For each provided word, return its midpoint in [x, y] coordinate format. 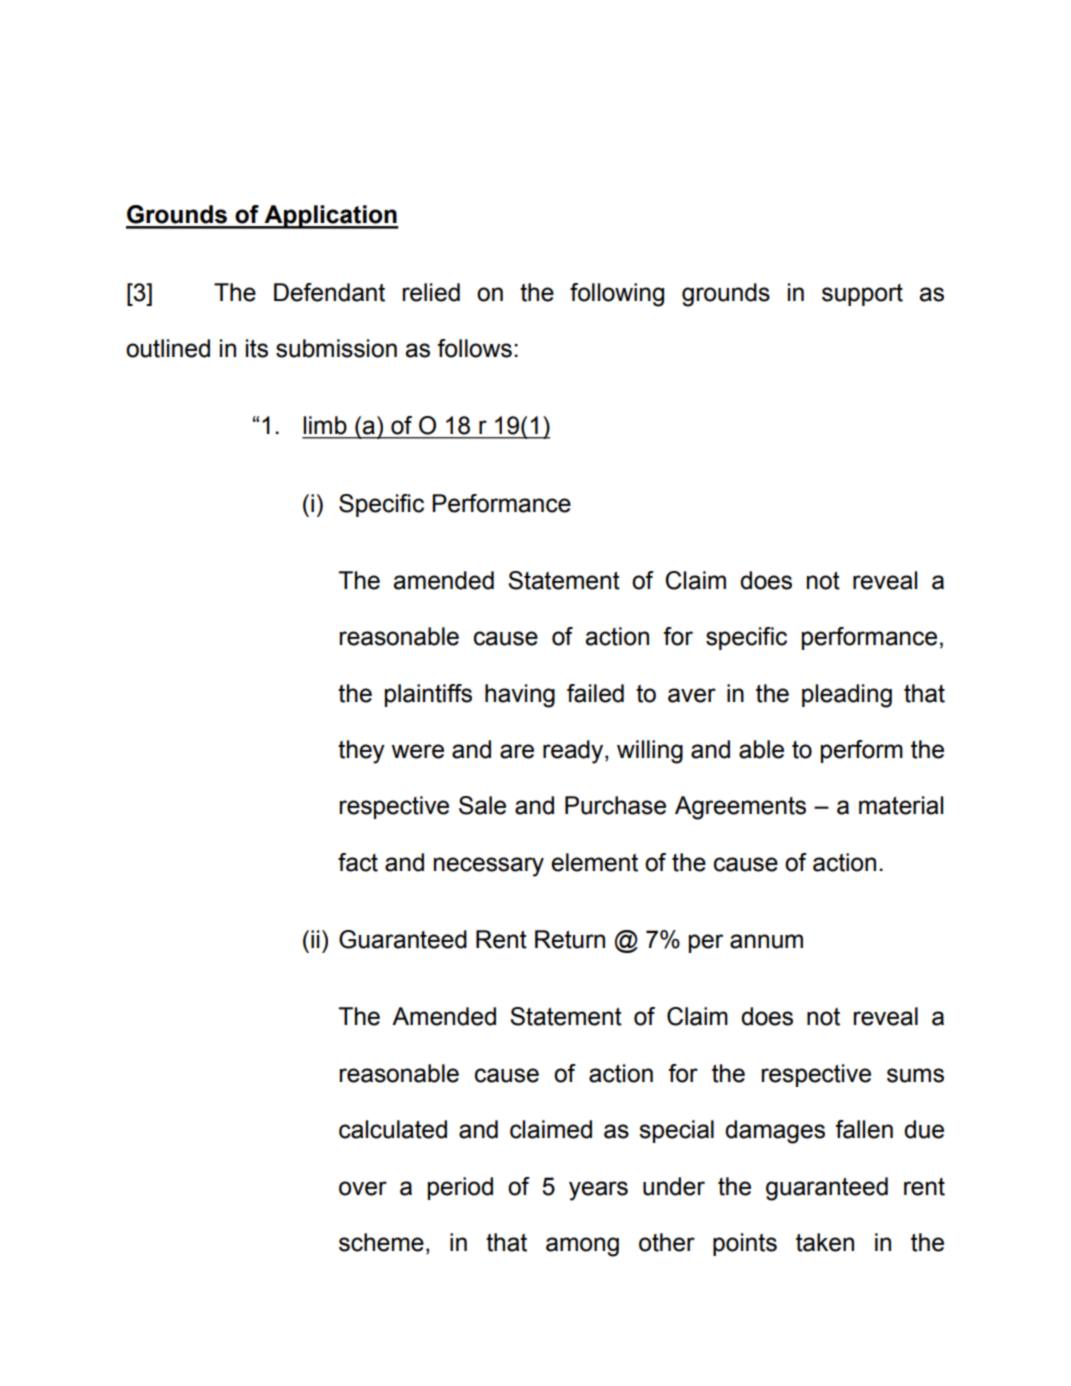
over [363, 1188]
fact [358, 862]
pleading [847, 696]
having [520, 696]
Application [330, 217]
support [862, 295]
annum [766, 941]
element [594, 862]
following [617, 295]
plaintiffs [428, 695]
